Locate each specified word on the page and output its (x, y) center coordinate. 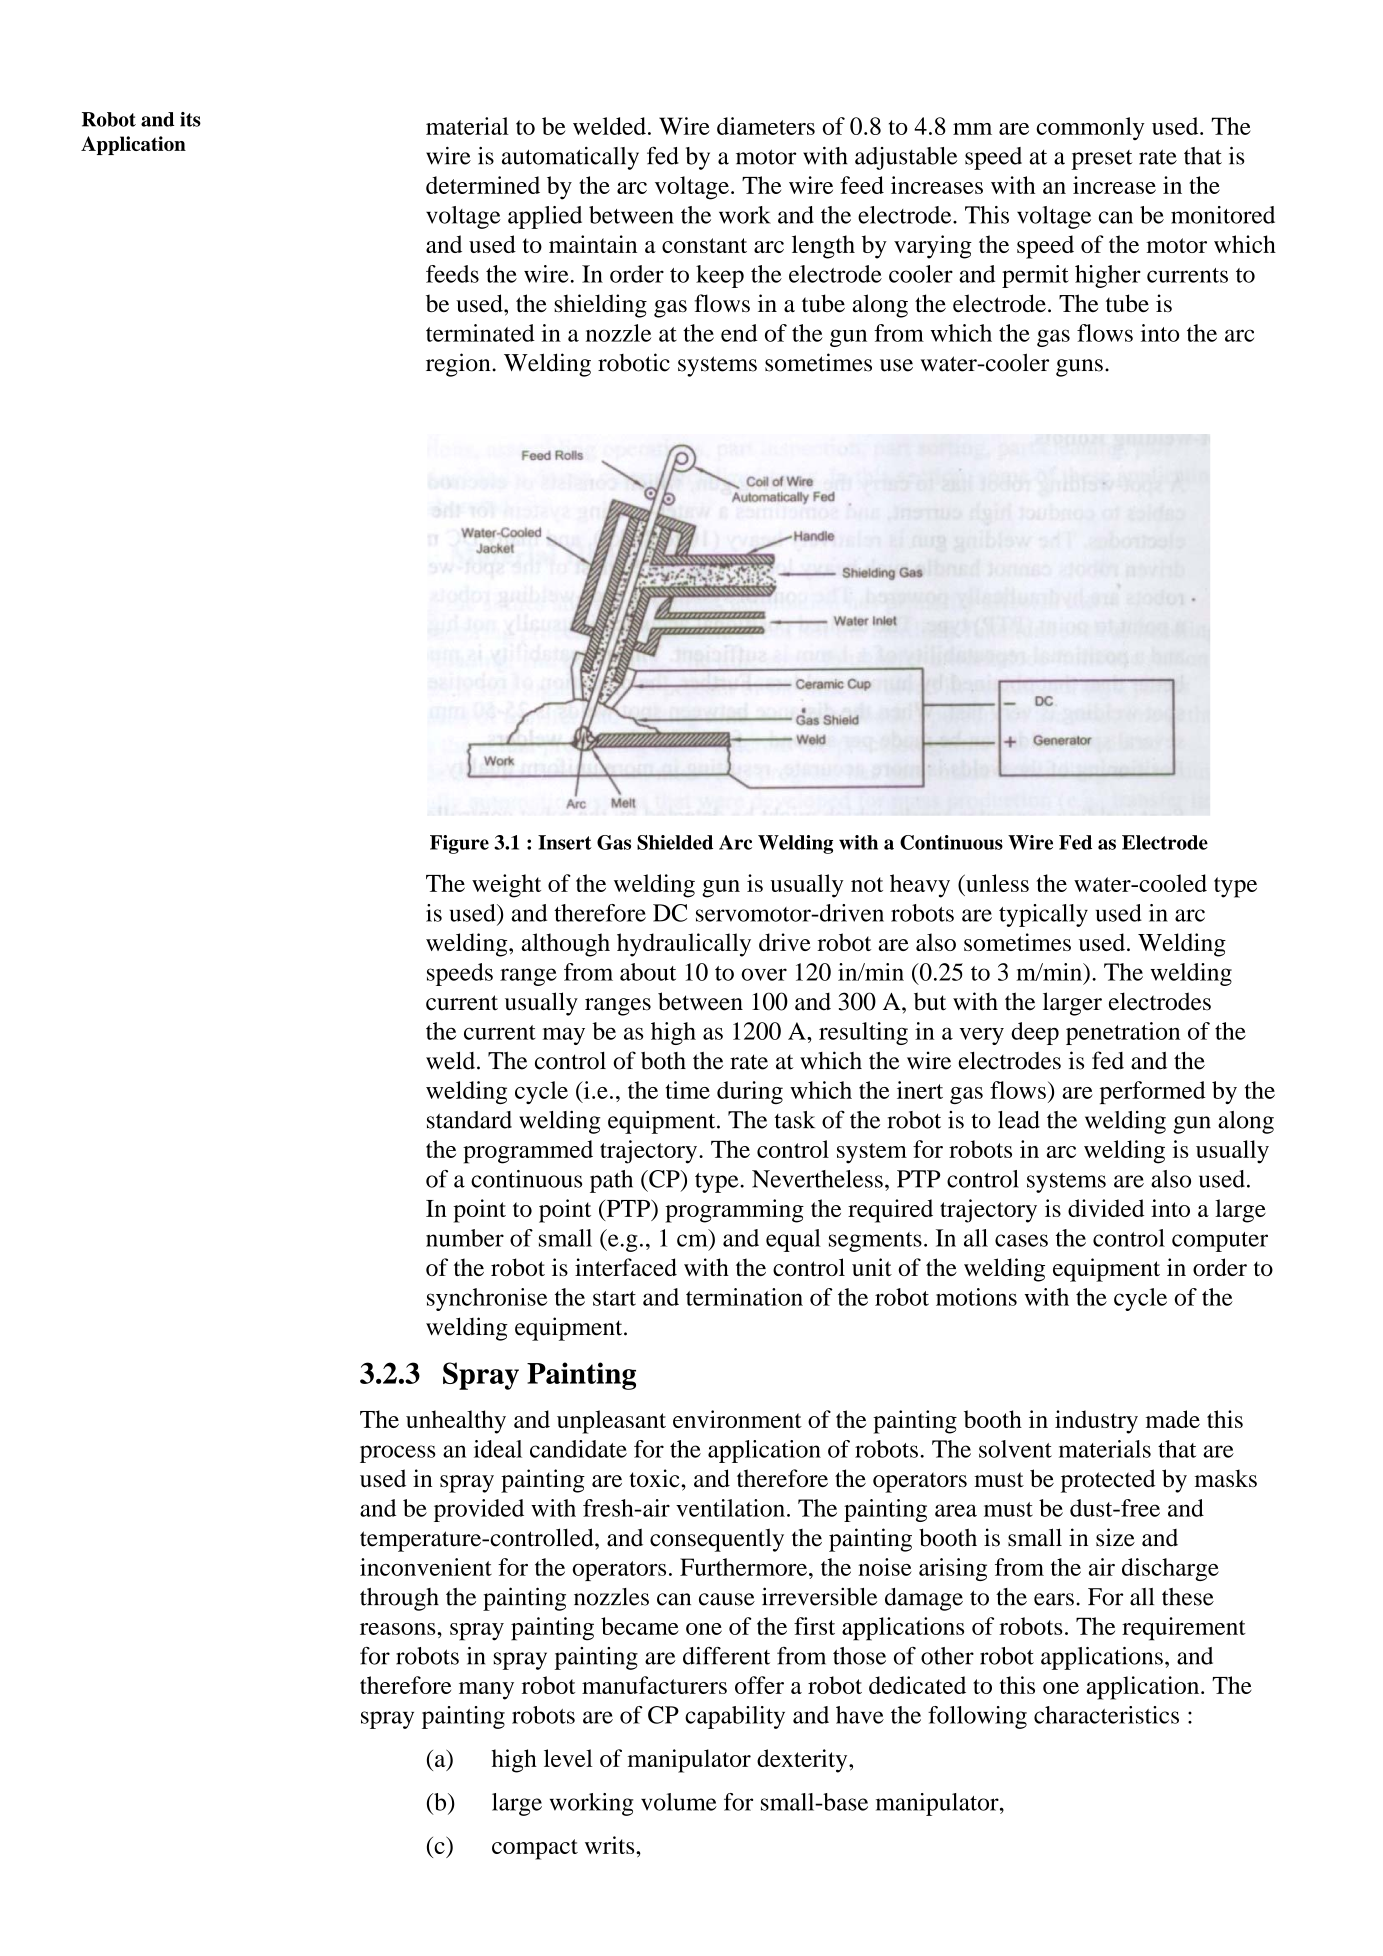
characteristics (1106, 1715)
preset (1102, 160)
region (459, 365)
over (764, 974)
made (1173, 1419)
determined (483, 185)
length (823, 247)
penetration (1123, 1033)
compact (535, 1849)
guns (1079, 368)
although (565, 945)
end (739, 333)
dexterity (803, 1761)
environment (737, 1419)
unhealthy (456, 1422)
